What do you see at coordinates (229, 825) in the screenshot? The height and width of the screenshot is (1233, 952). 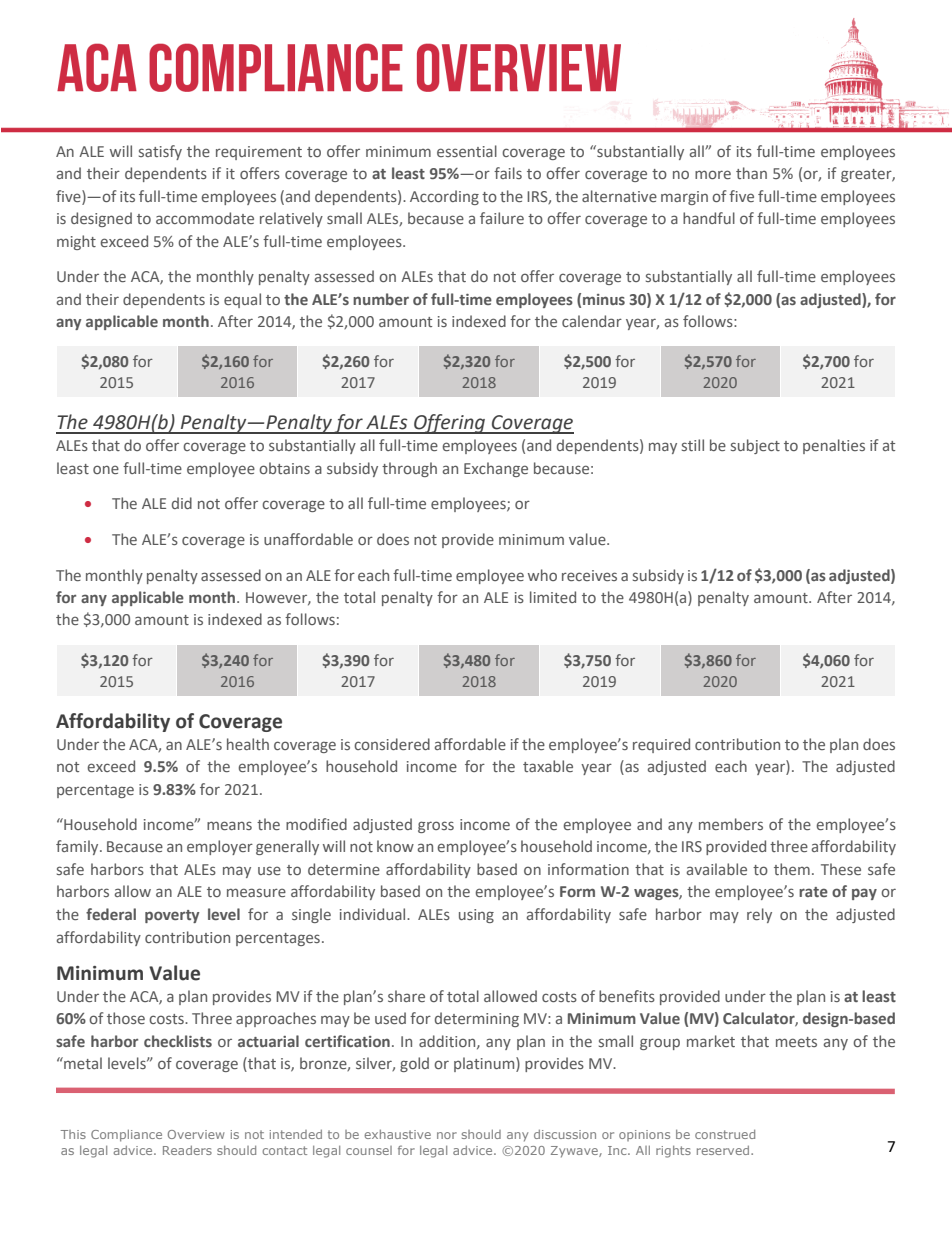 I see `means` at bounding box center [229, 825].
